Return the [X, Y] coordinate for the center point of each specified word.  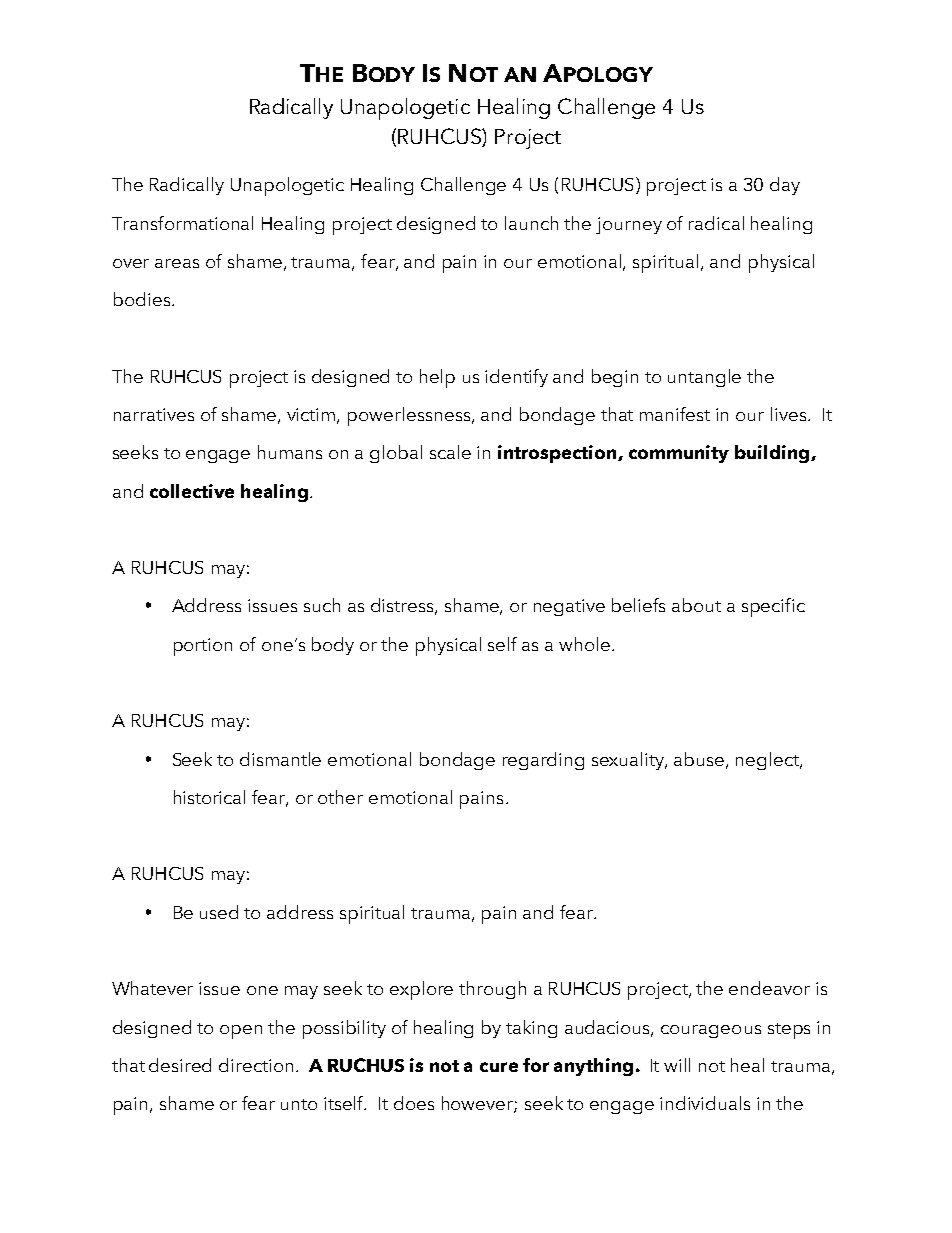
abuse [700, 760]
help [437, 378]
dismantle [280, 759]
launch [531, 223]
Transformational [182, 223]
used [219, 912]
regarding [543, 761]
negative [569, 607]
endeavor [769, 988]
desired [180, 1065]
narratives [154, 414]
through [492, 990]
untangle [704, 378]
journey [629, 225]
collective [192, 491]
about [696, 605]
